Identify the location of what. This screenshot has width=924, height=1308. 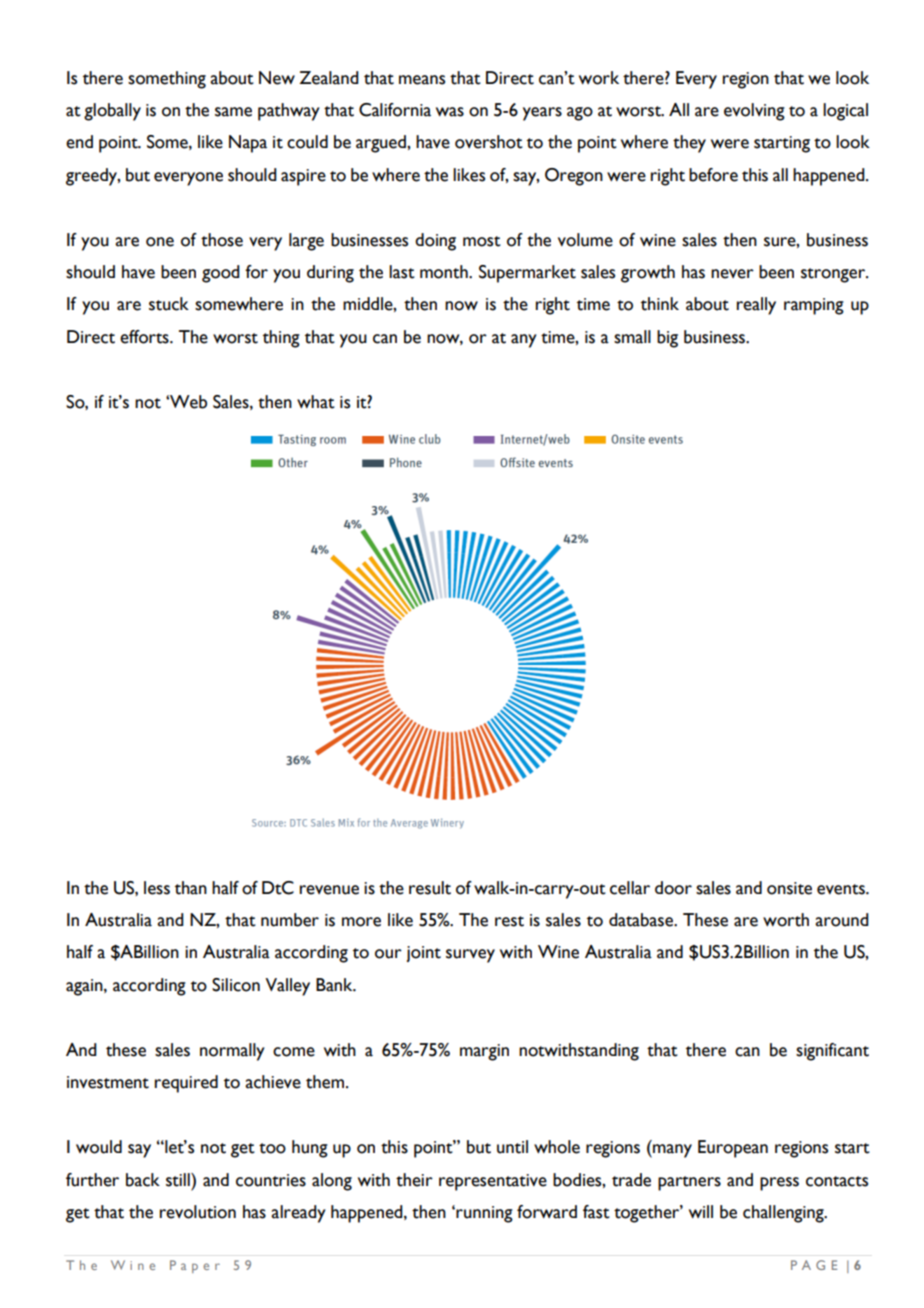
(316, 402).
